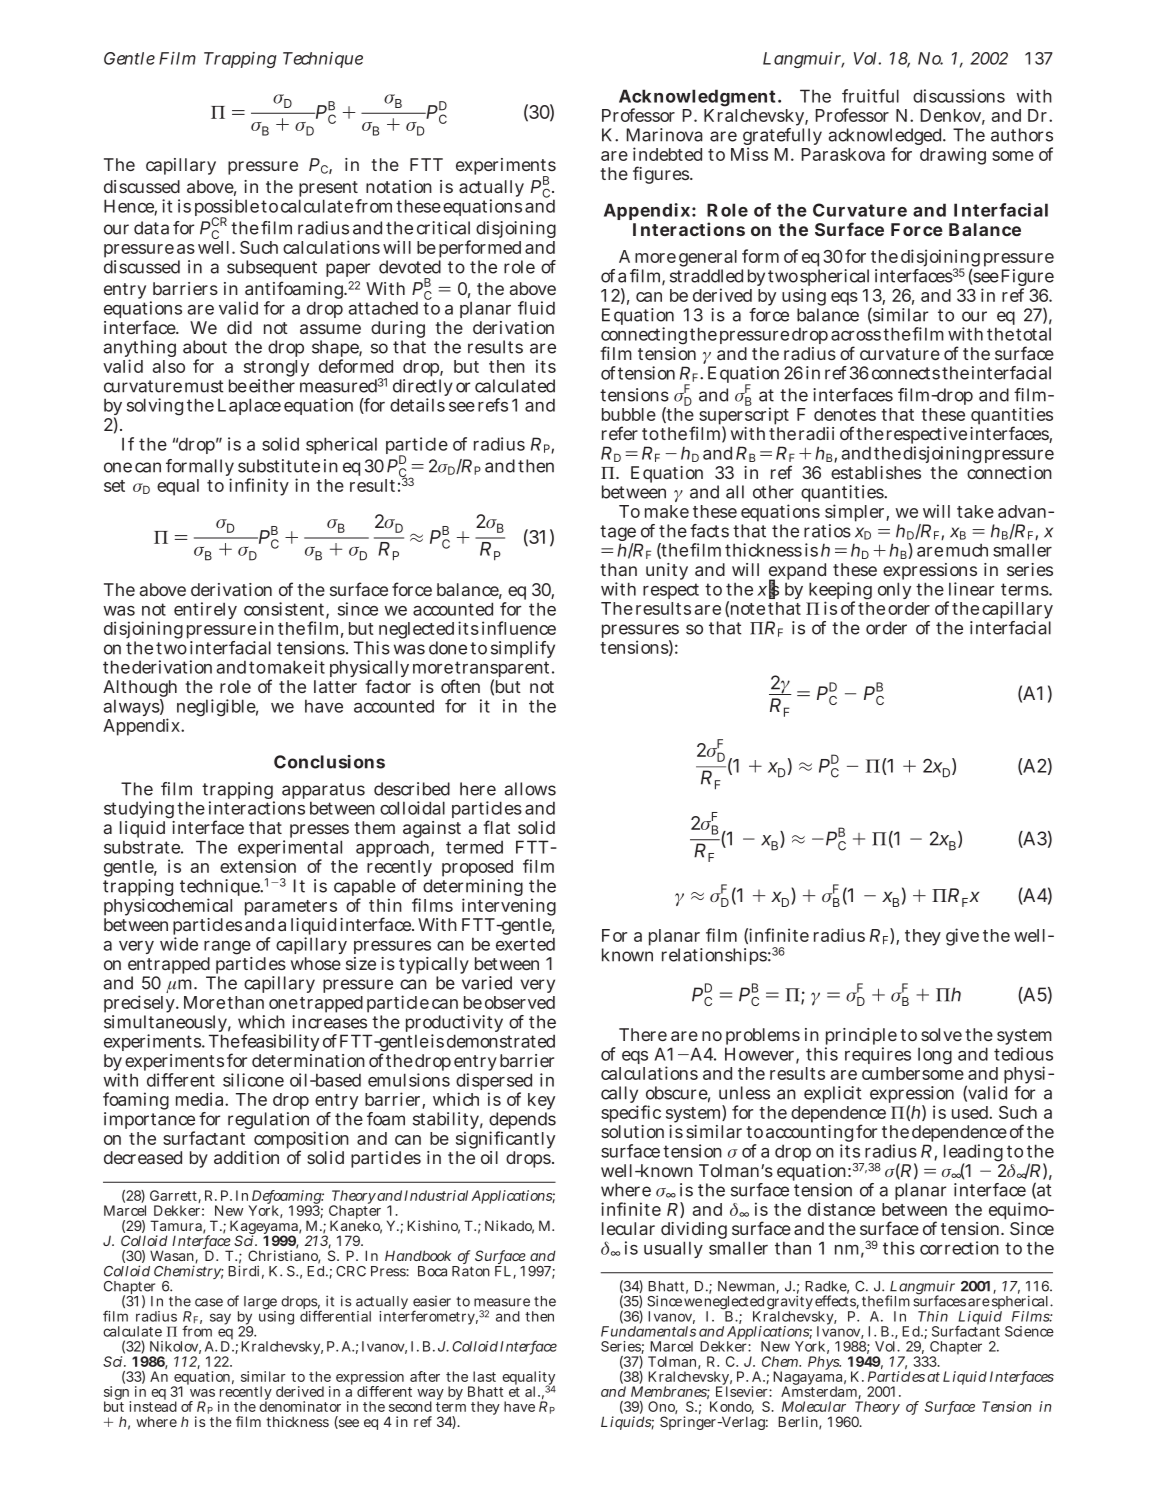  I want to click on exerted, so click(525, 944).
